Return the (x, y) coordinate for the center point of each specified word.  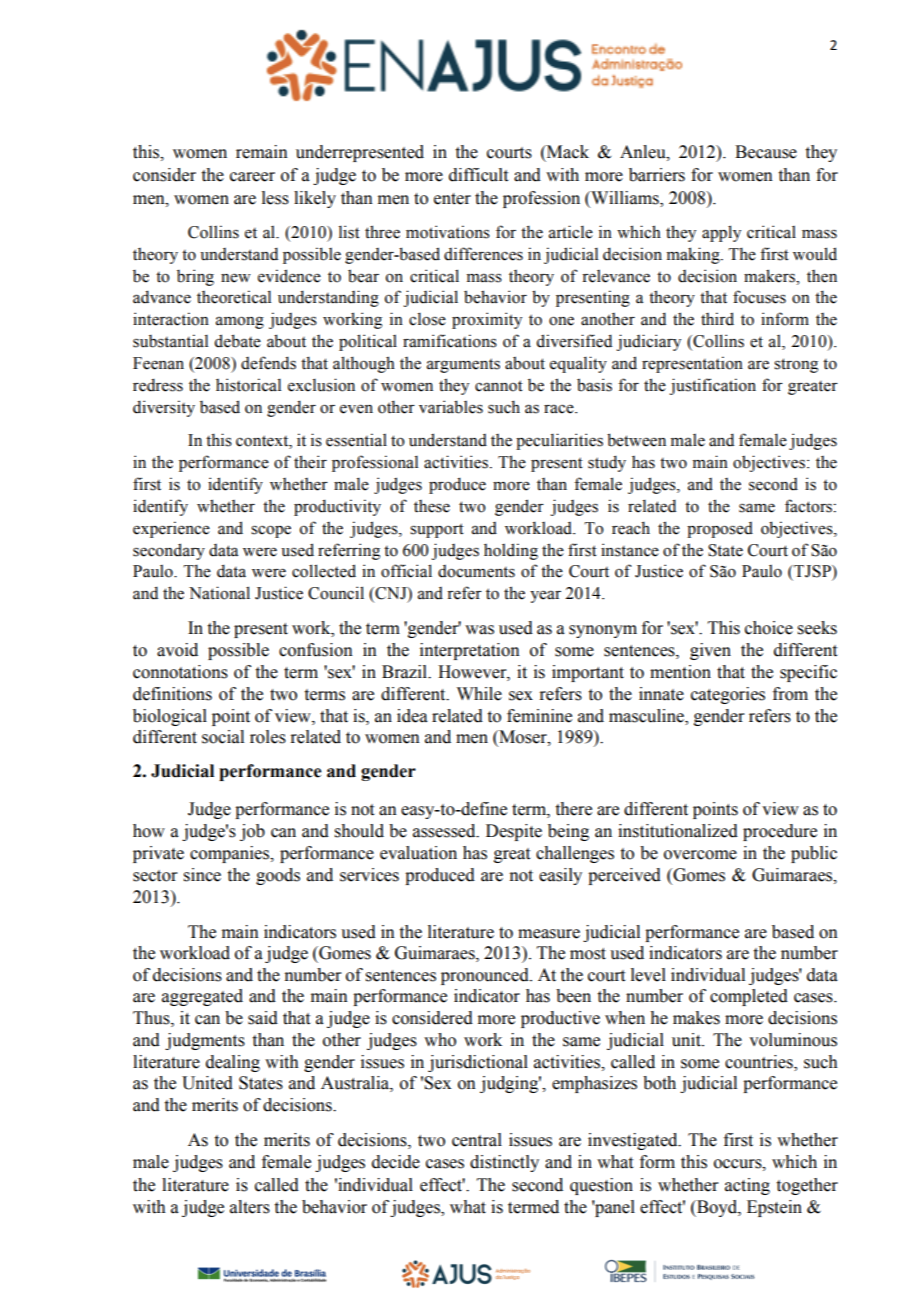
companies (231, 854)
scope (271, 531)
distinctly (504, 1163)
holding (511, 551)
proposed (720, 530)
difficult (478, 175)
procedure (780, 832)
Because (766, 152)
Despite (514, 832)
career (252, 177)
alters (250, 1207)
